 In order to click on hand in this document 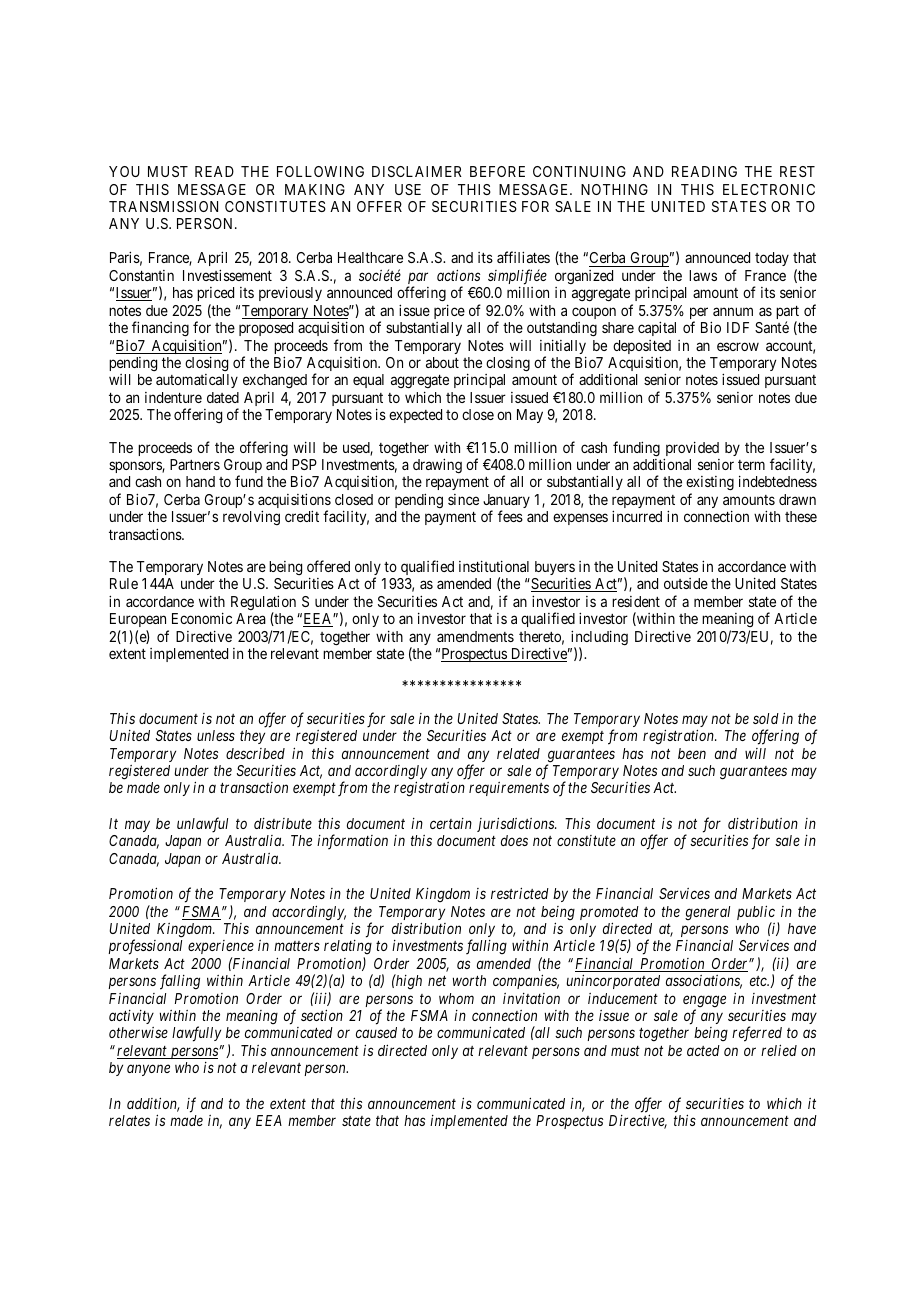, I will do `click(200, 481)`.
